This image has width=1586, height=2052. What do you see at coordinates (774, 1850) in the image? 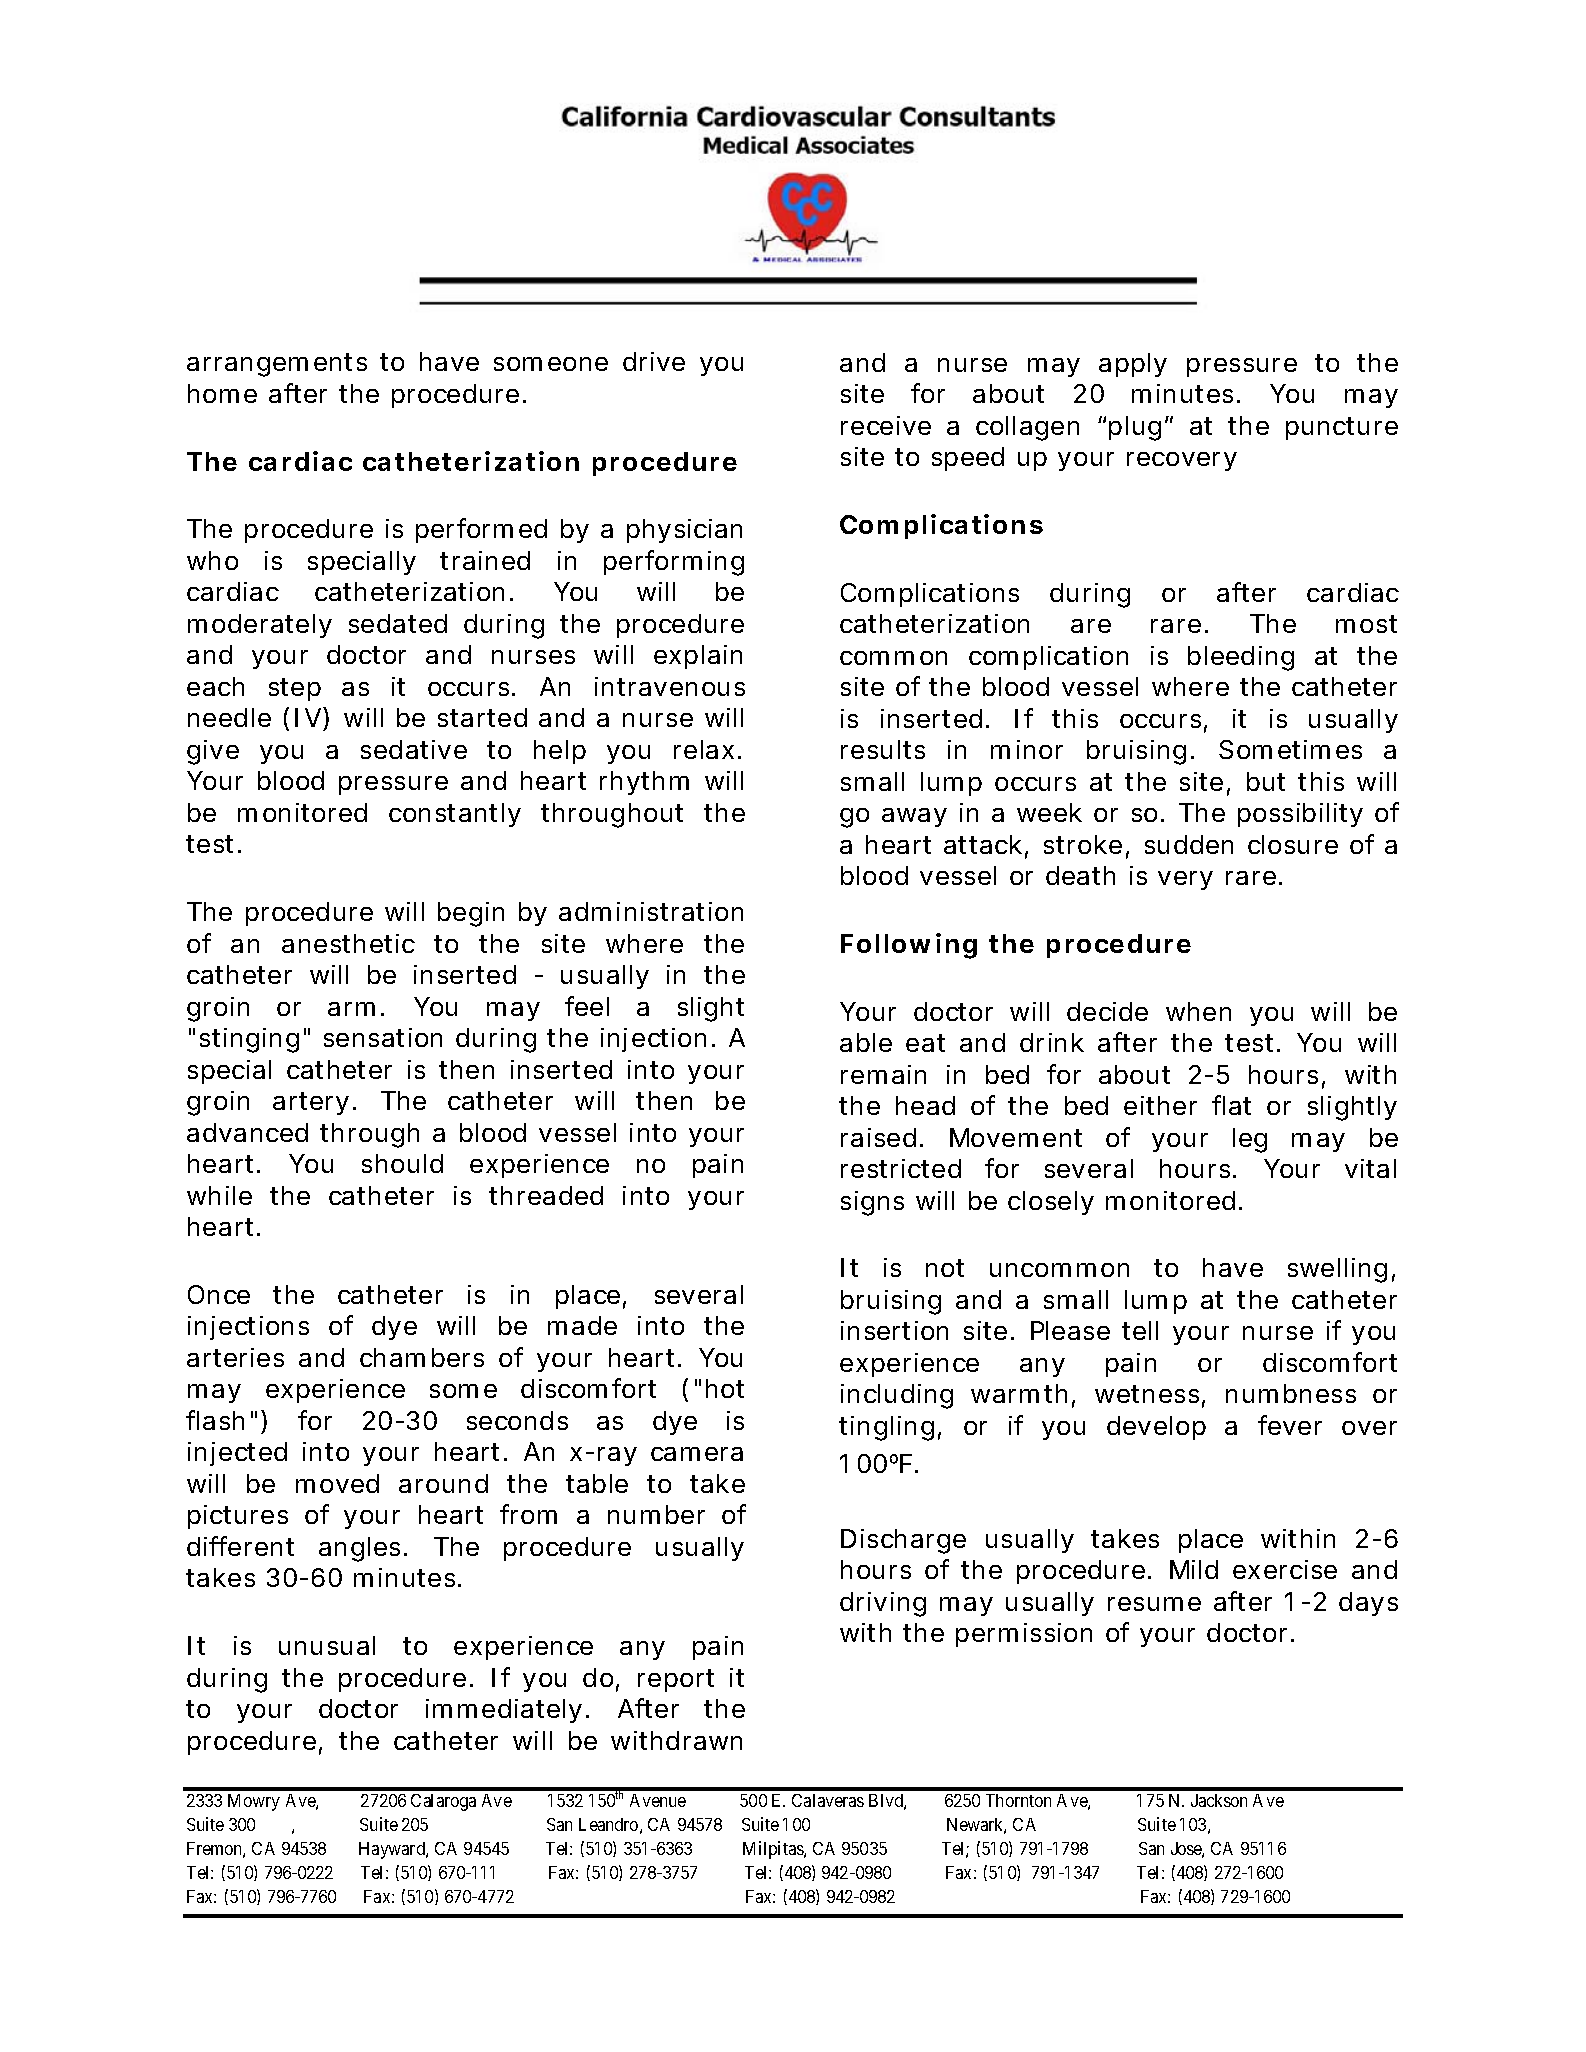
I see `Milpitas` at bounding box center [774, 1850].
